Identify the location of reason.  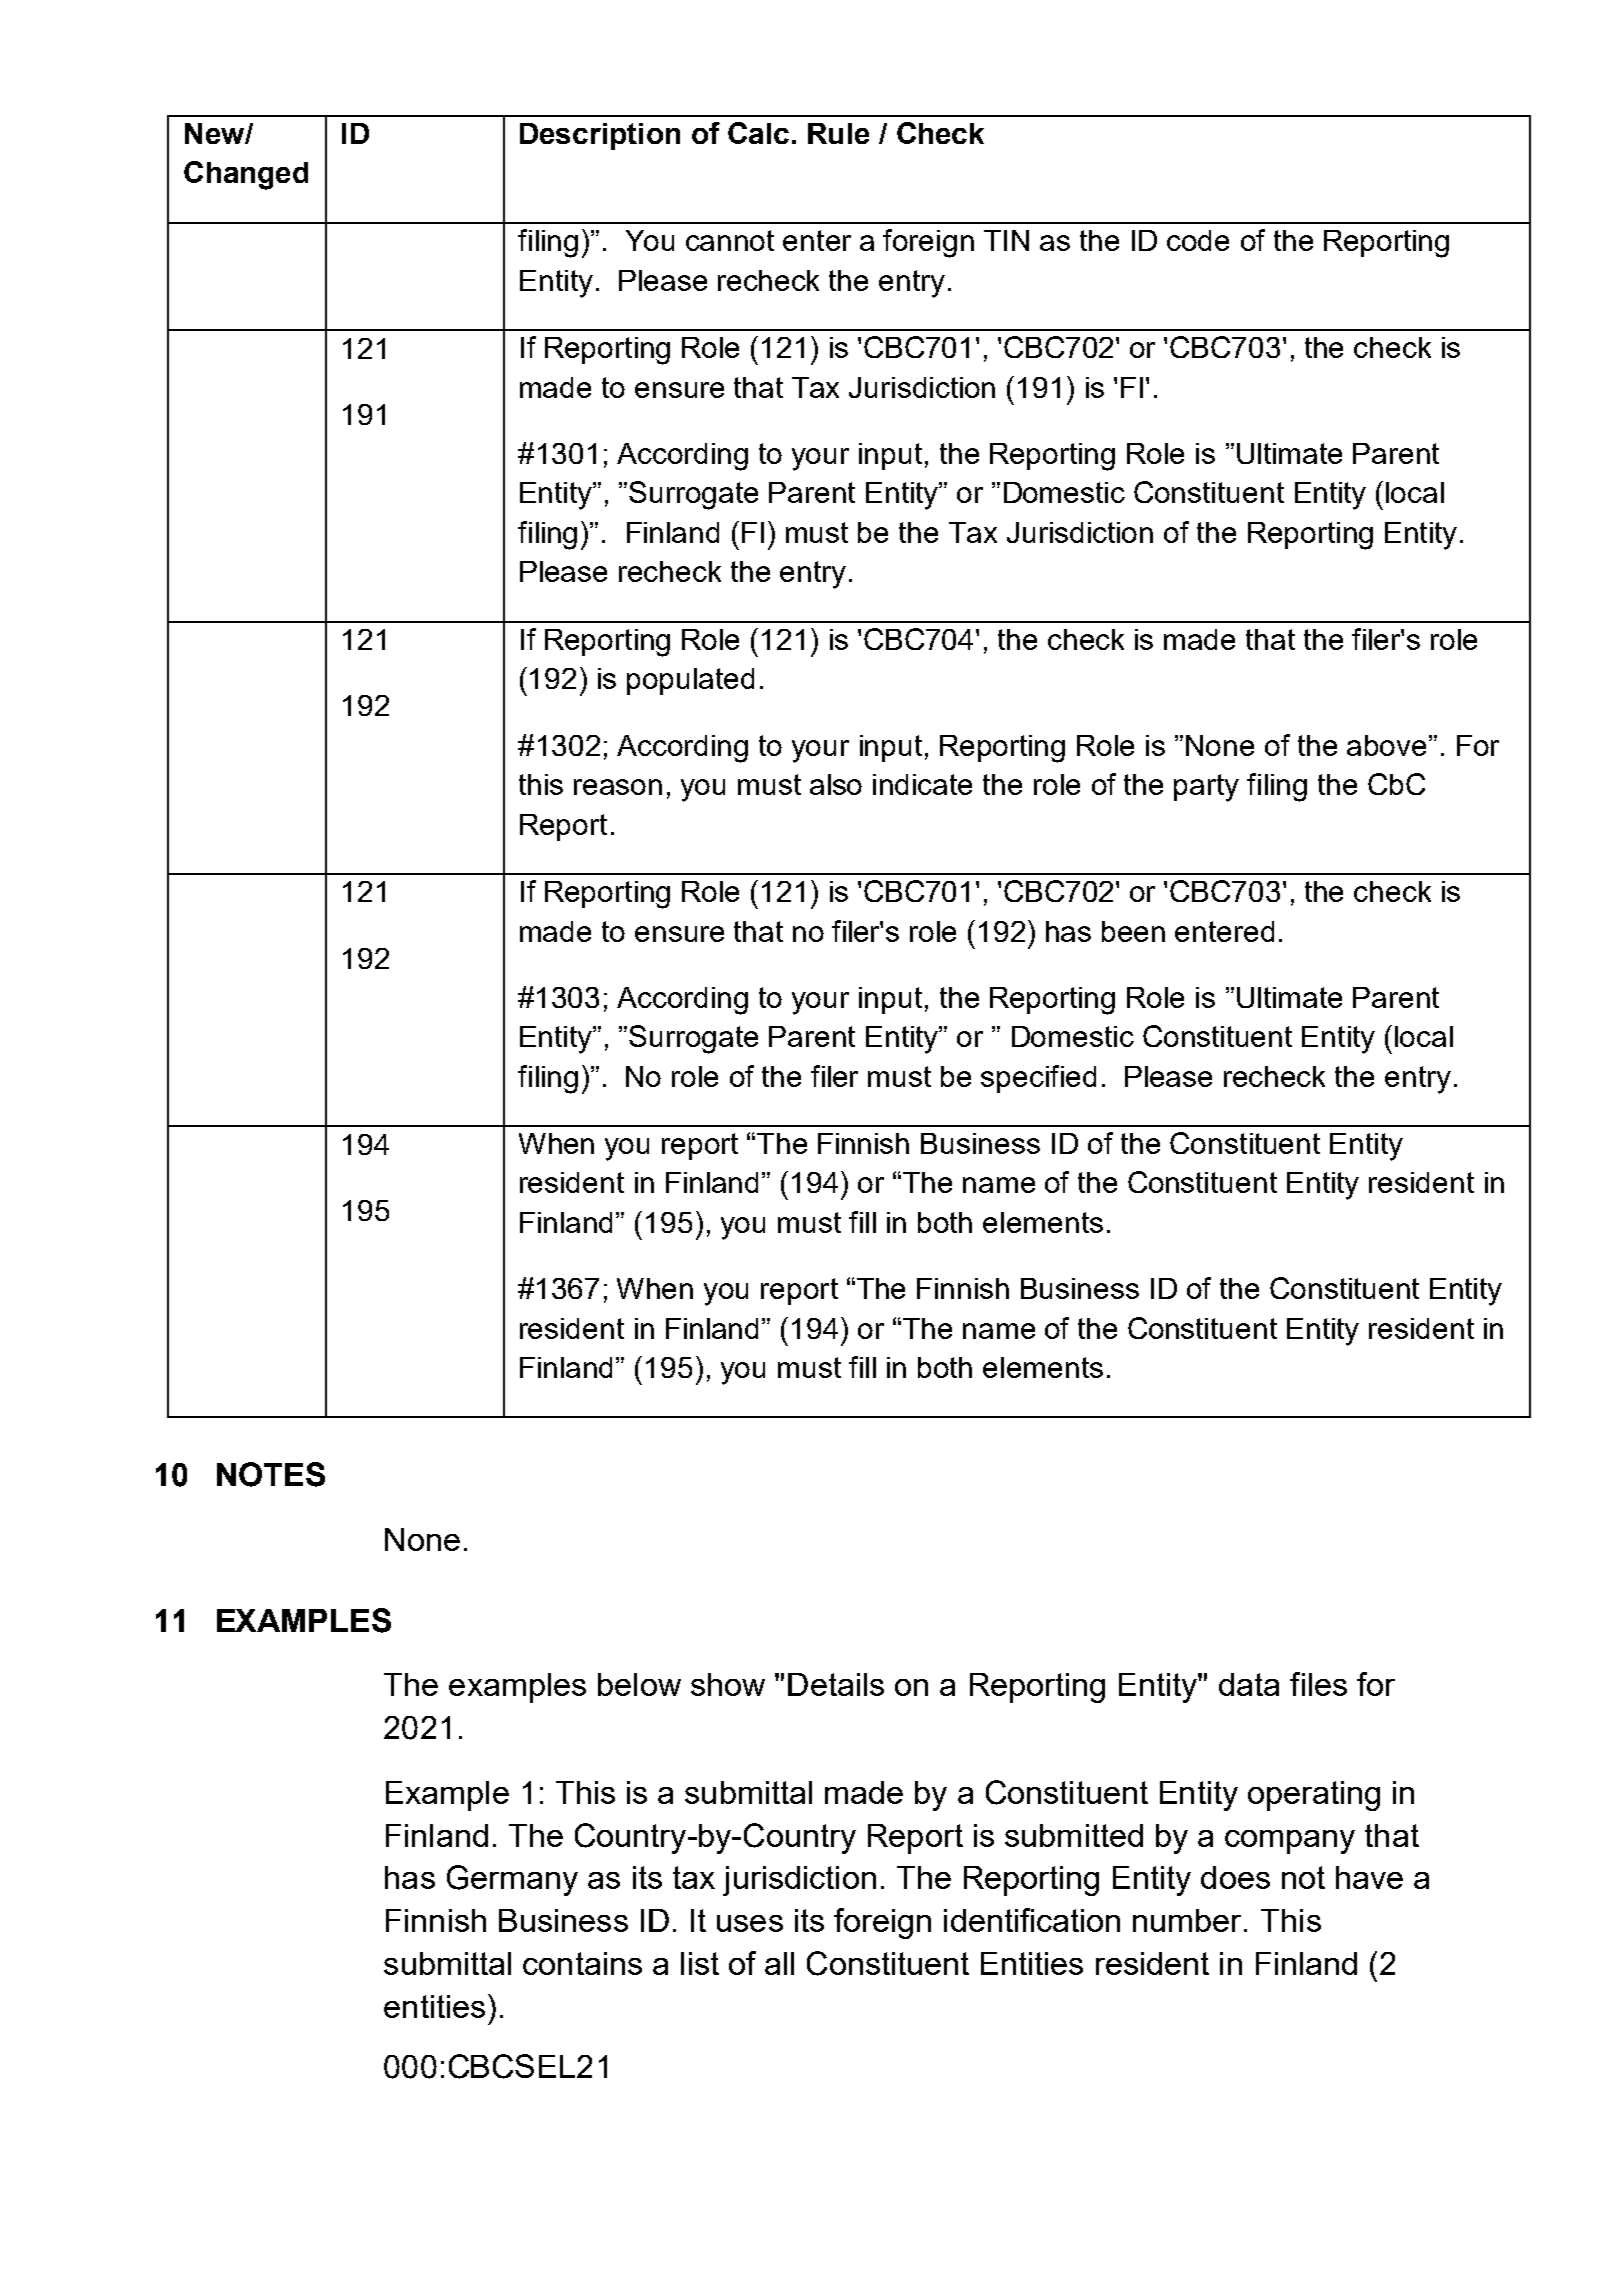
(618, 787).
